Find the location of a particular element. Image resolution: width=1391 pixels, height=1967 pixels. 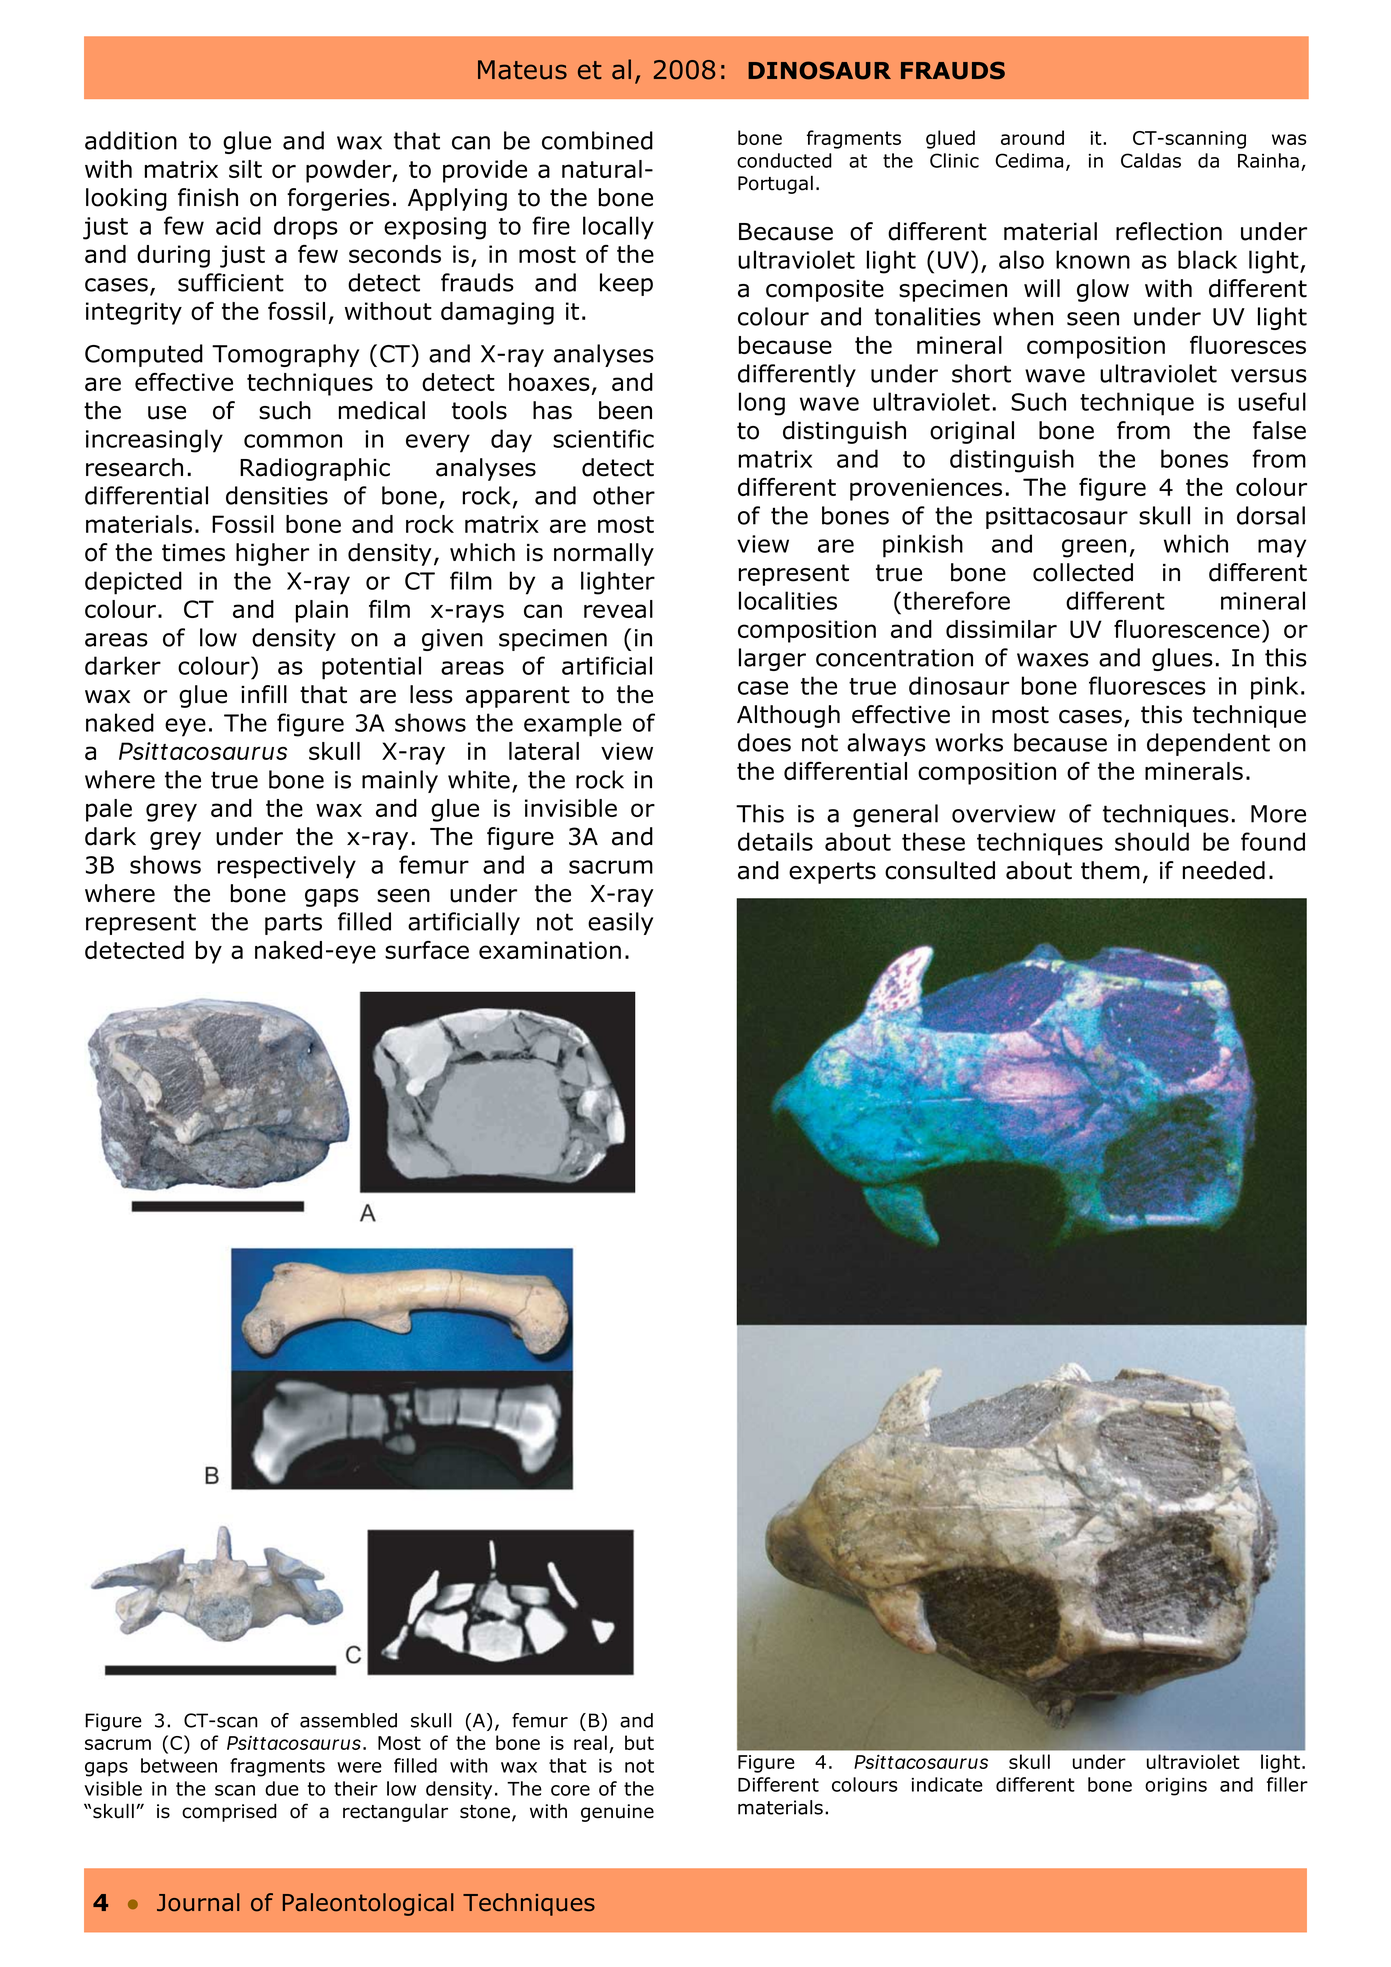

Portugal is located at coordinates (775, 184).
